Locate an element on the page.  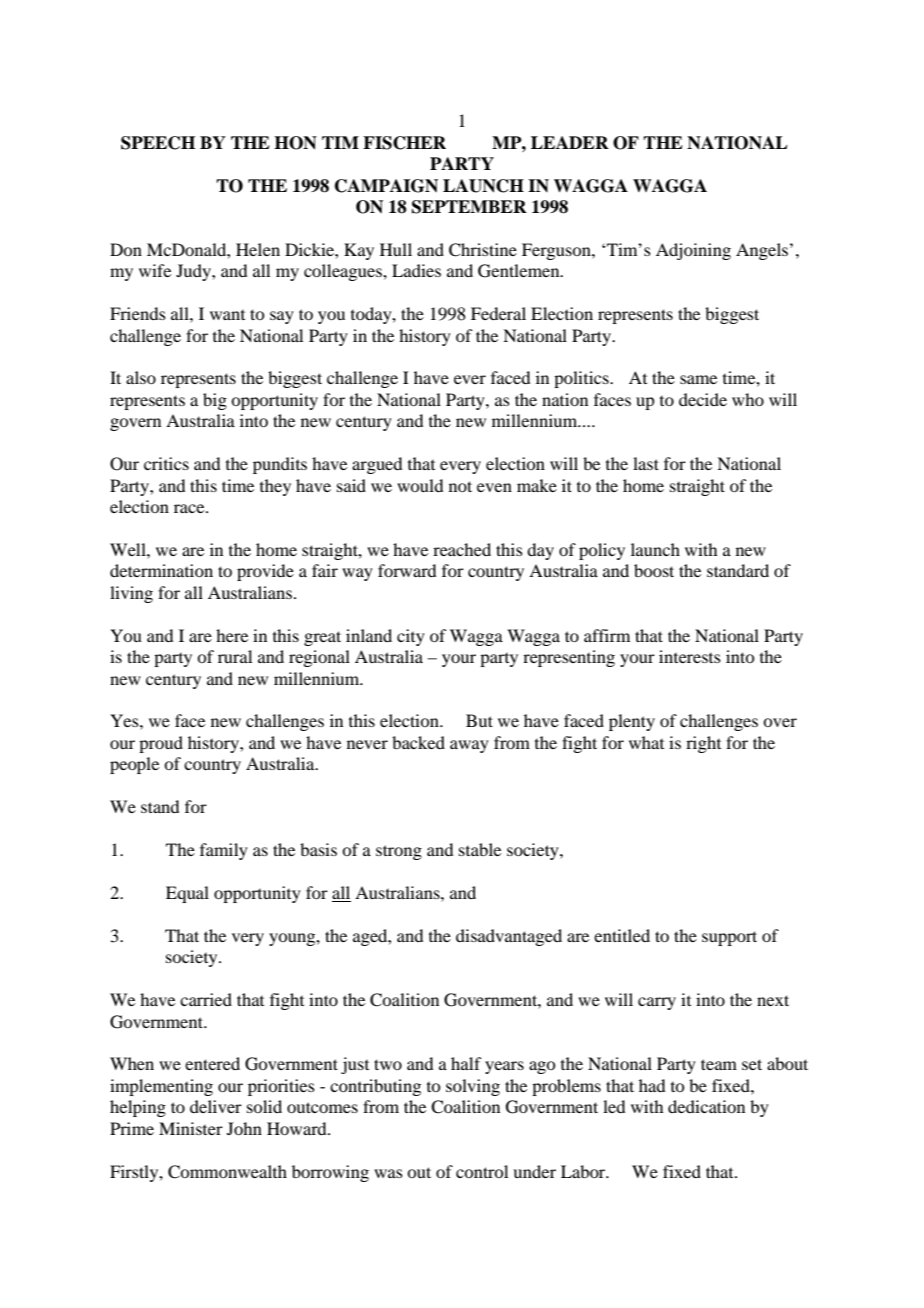
SEPTEMBER is located at coordinates (469, 207).
